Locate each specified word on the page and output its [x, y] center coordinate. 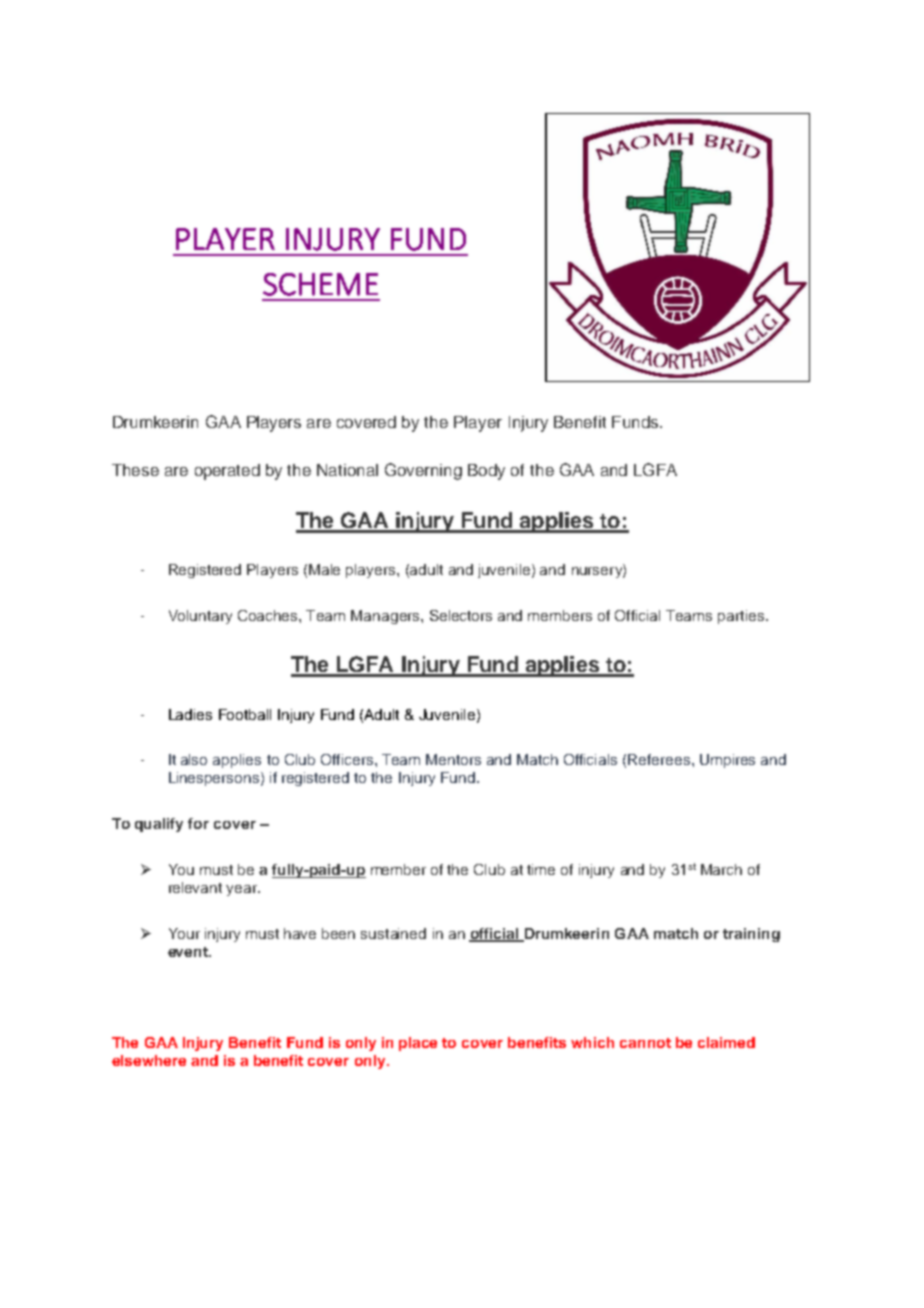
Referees [660, 759]
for [198, 823]
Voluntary [200, 617]
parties [741, 617]
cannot [645, 1043]
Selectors [461, 615]
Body [486, 472]
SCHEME [320, 284]
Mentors [453, 759]
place [418, 1044]
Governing [423, 471]
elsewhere [149, 1060]
